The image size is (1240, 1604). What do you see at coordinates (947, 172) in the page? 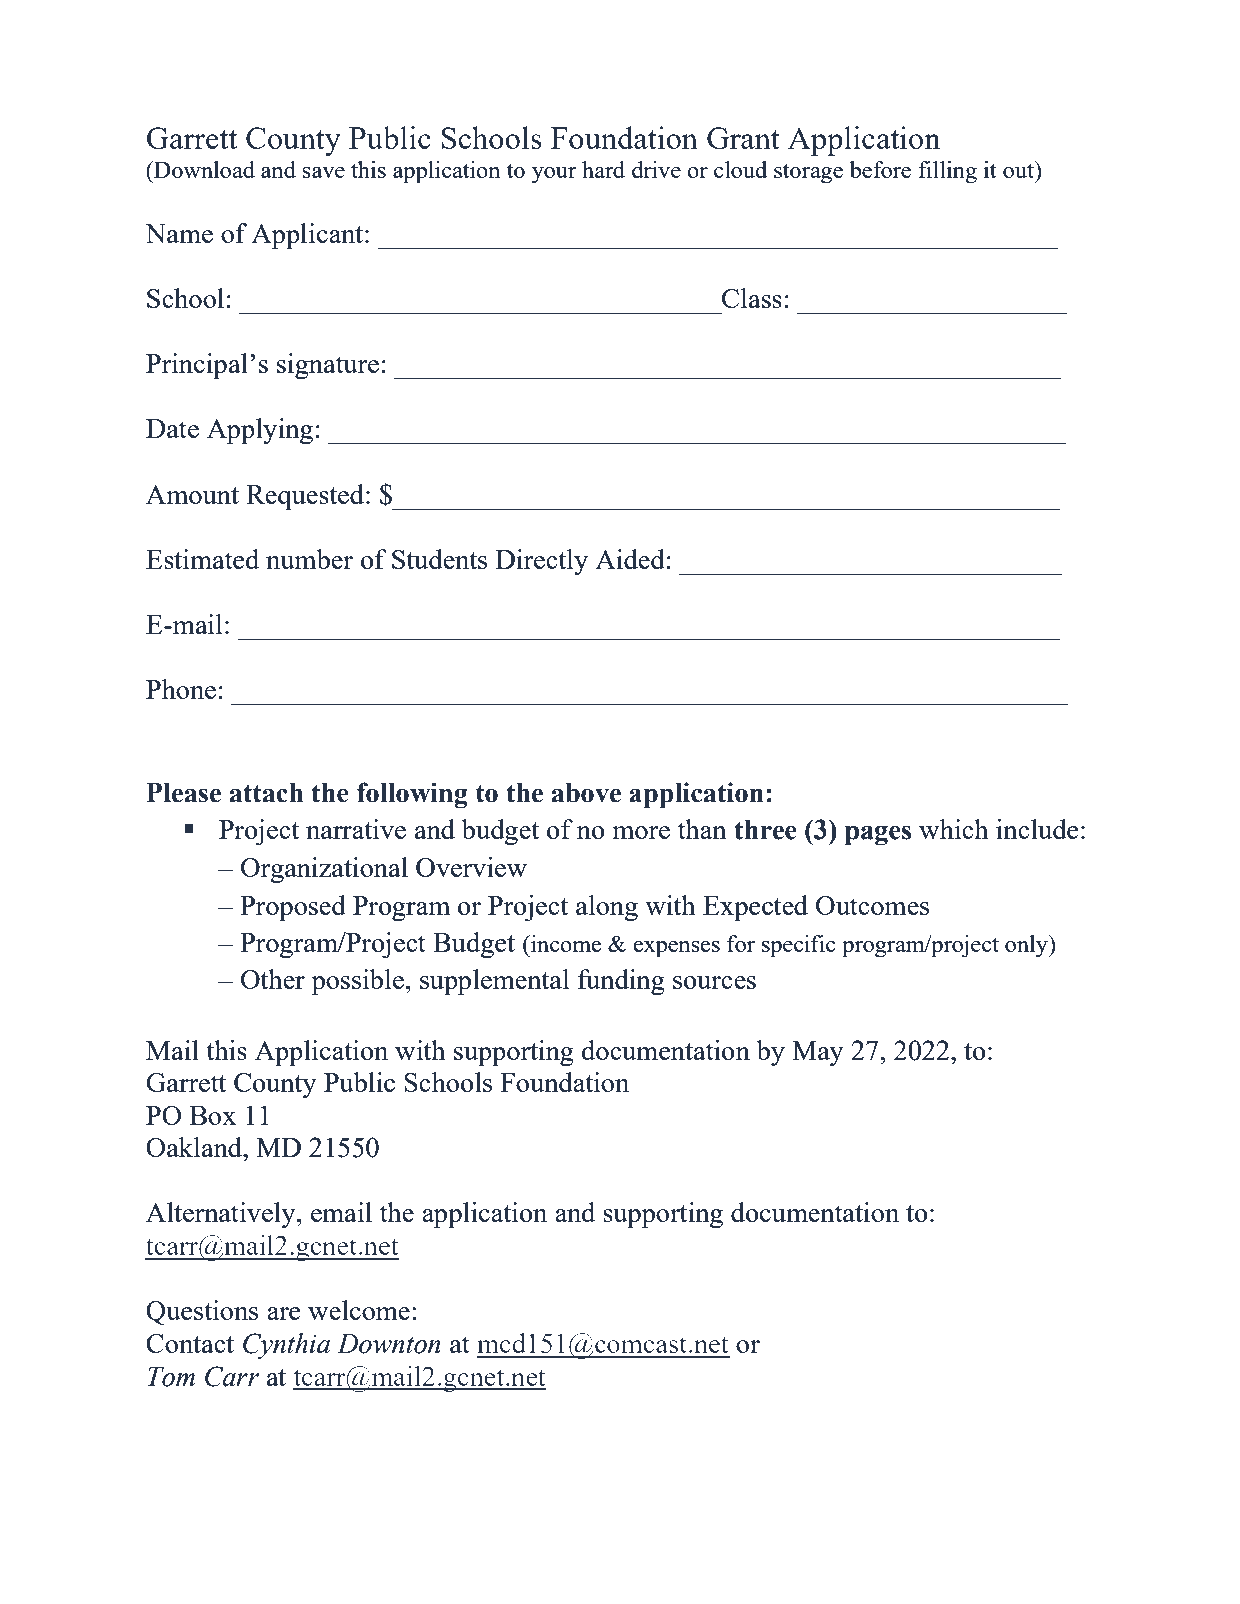
I see `filling` at bounding box center [947, 172].
